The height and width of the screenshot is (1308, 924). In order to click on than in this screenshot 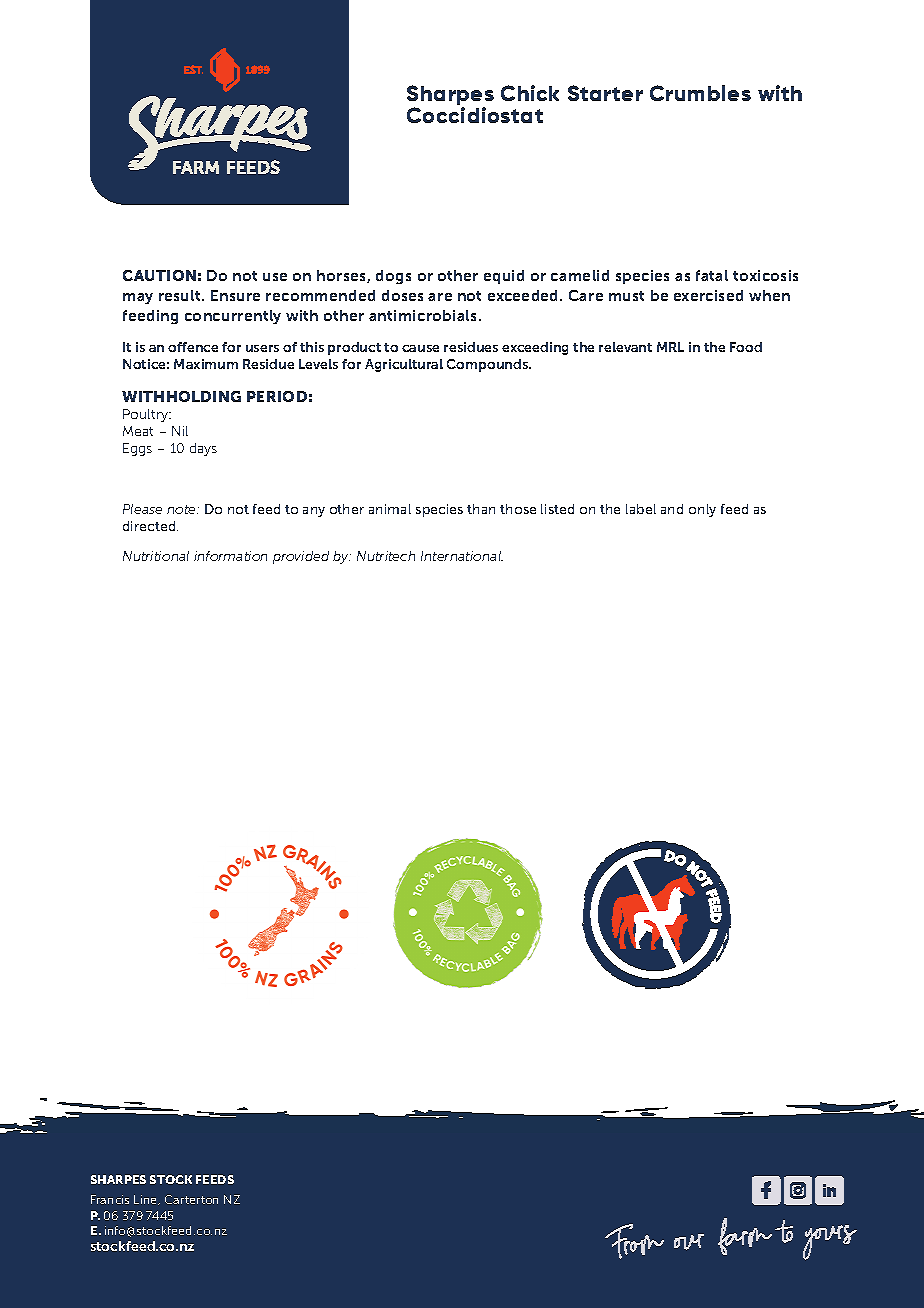, I will do `click(481, 509)`.
